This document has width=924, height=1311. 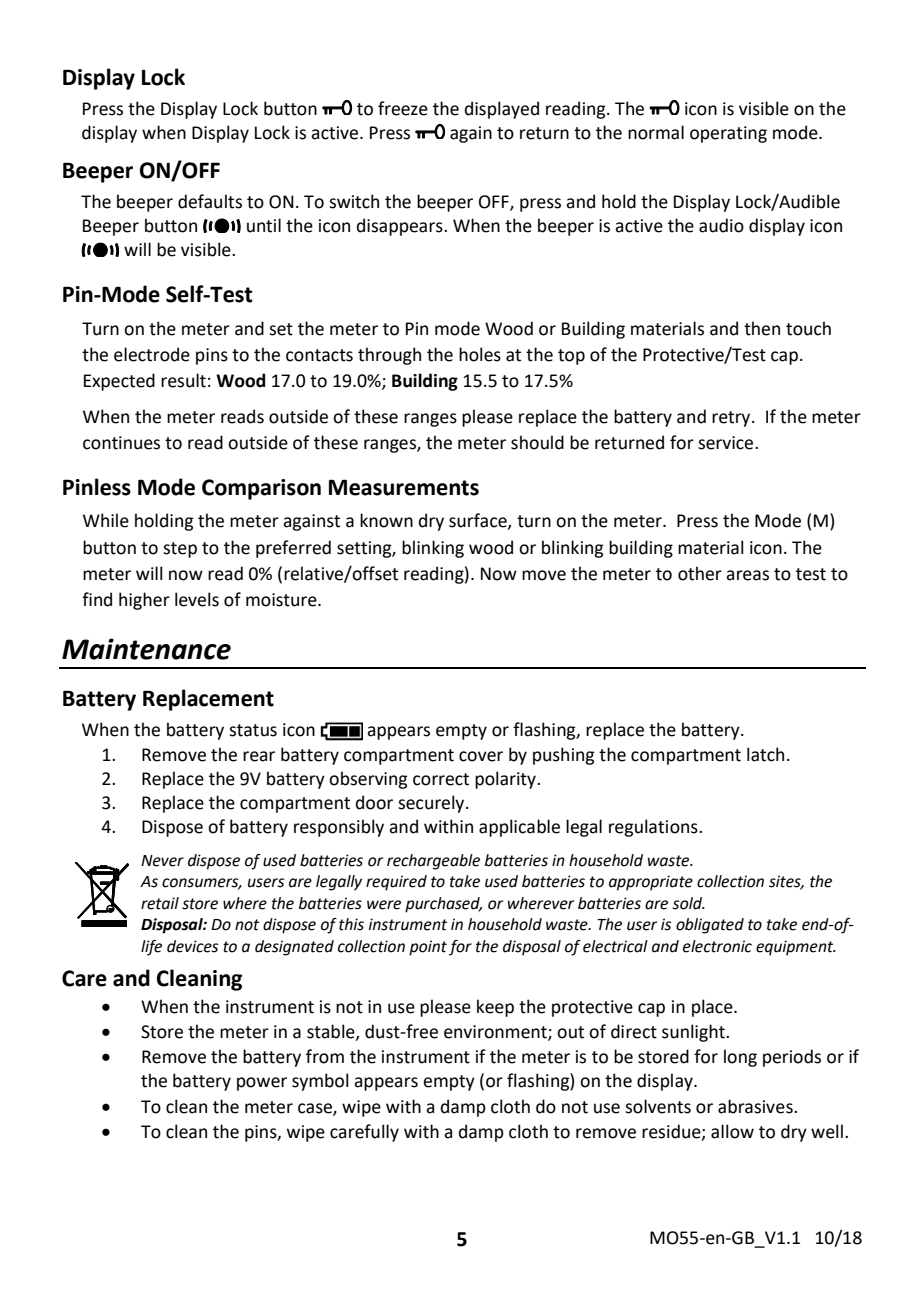 I want to click on switch, so click(x=354, y=201).
